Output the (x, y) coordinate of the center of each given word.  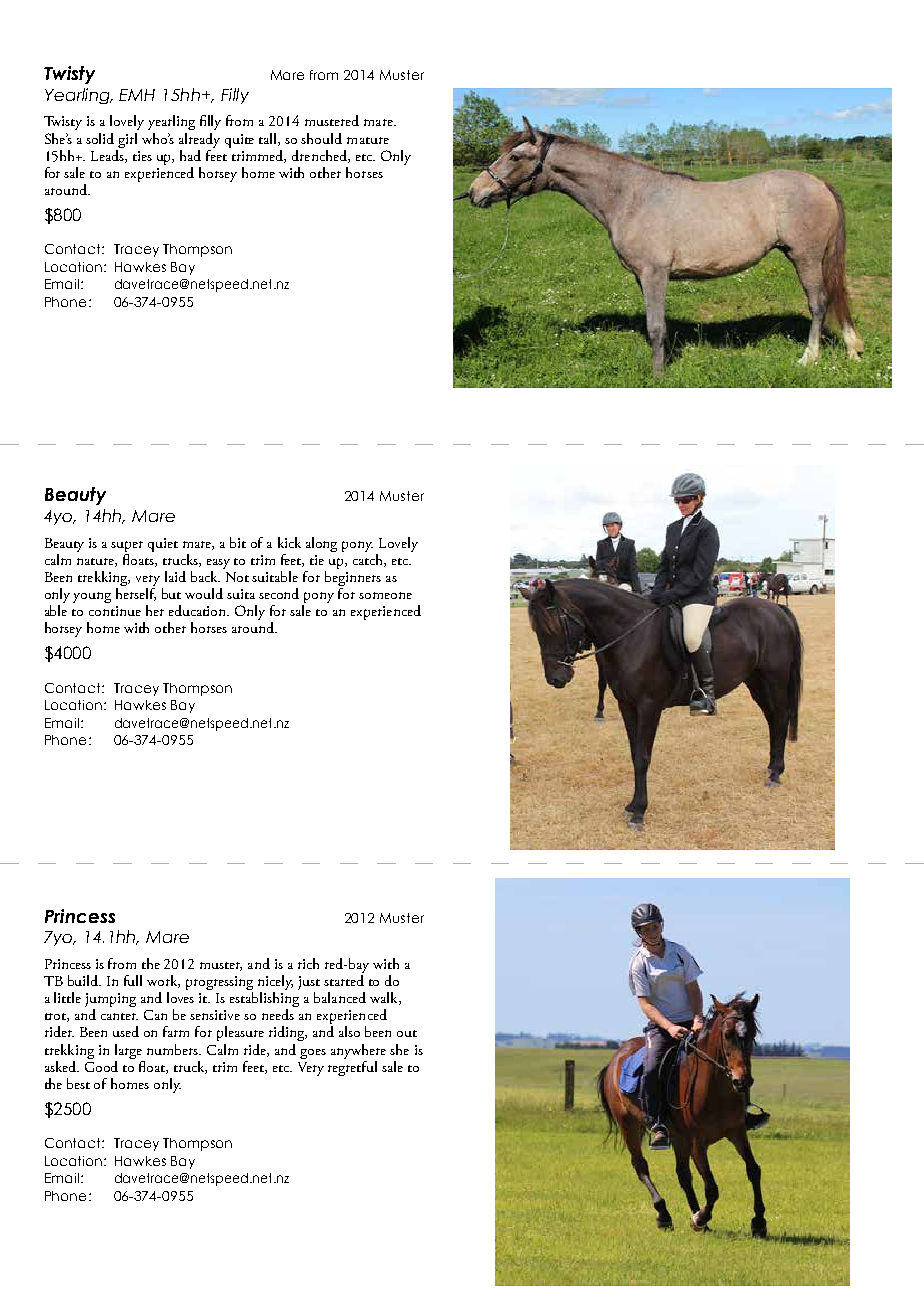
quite (239, 141)
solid (100, 138)
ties (142, 156)
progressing (219, 984)
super (127, 546)
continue (115, 611)
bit (238, 542)
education (199, 610)
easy (218, 564)
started (344, 980)
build (84, 980)
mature (368, 140)
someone (385, 595)
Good (101, 1065)
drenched (320, 156)
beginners (353, 578)
